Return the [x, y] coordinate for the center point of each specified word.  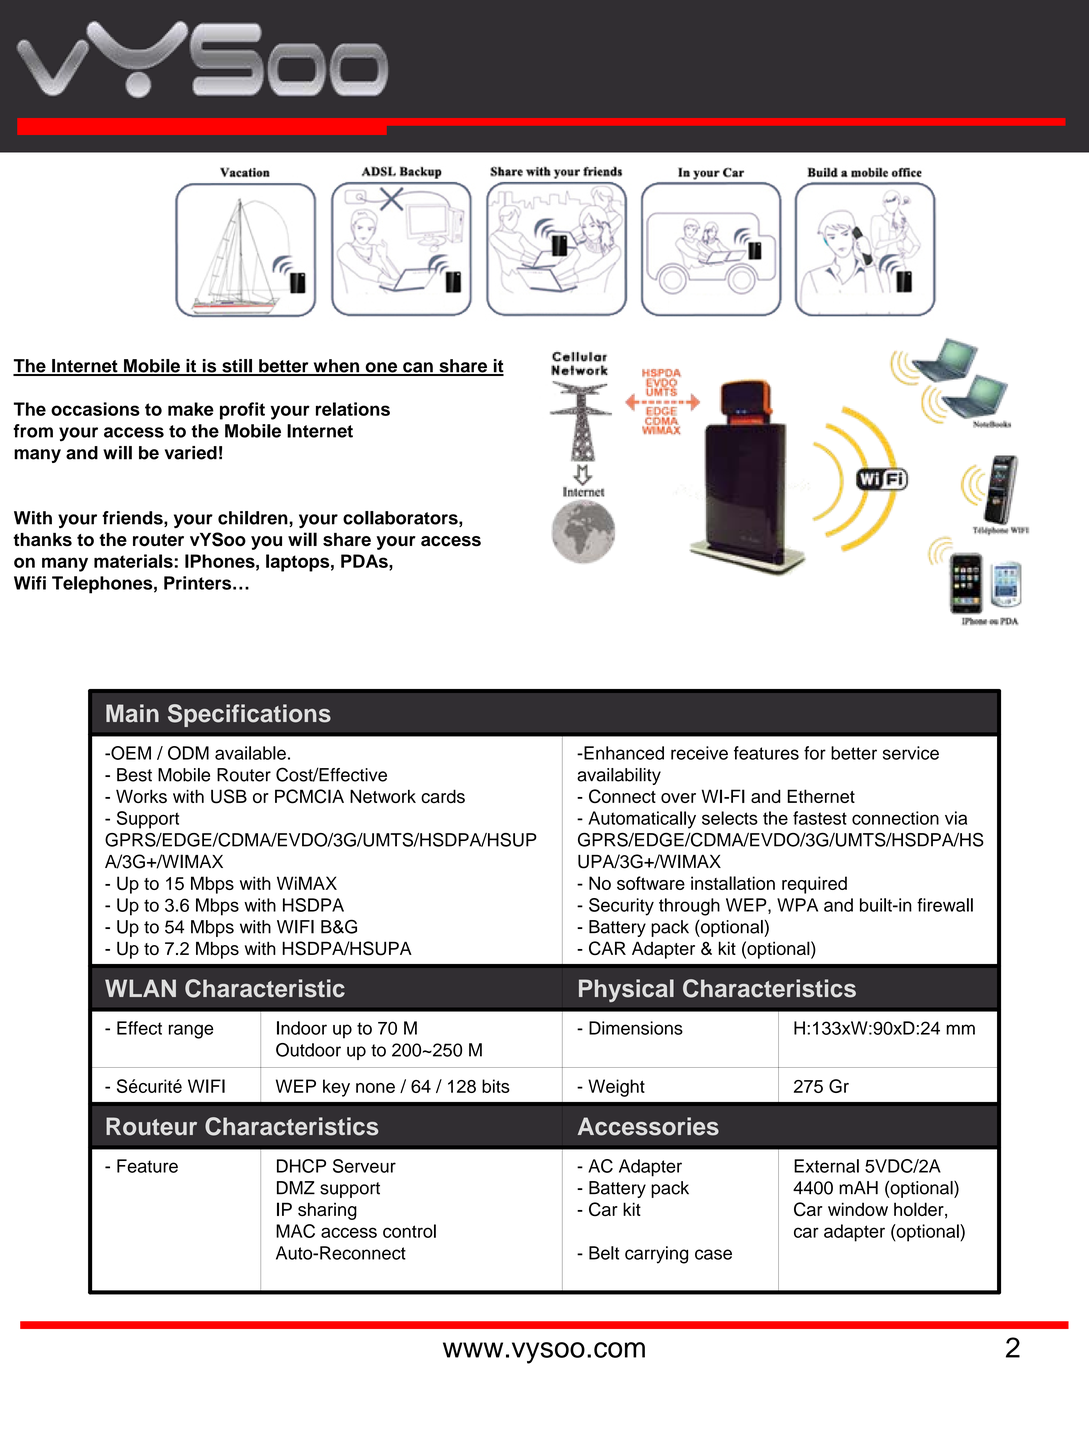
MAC [295, 1231]
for [815, 753]
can [418, 368]
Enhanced [623, 753]
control [409, 1231]
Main [132, 713]
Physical [626, 990]
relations [353, 409]
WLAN [140, 988]
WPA [797, 905]
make [191, 409]
